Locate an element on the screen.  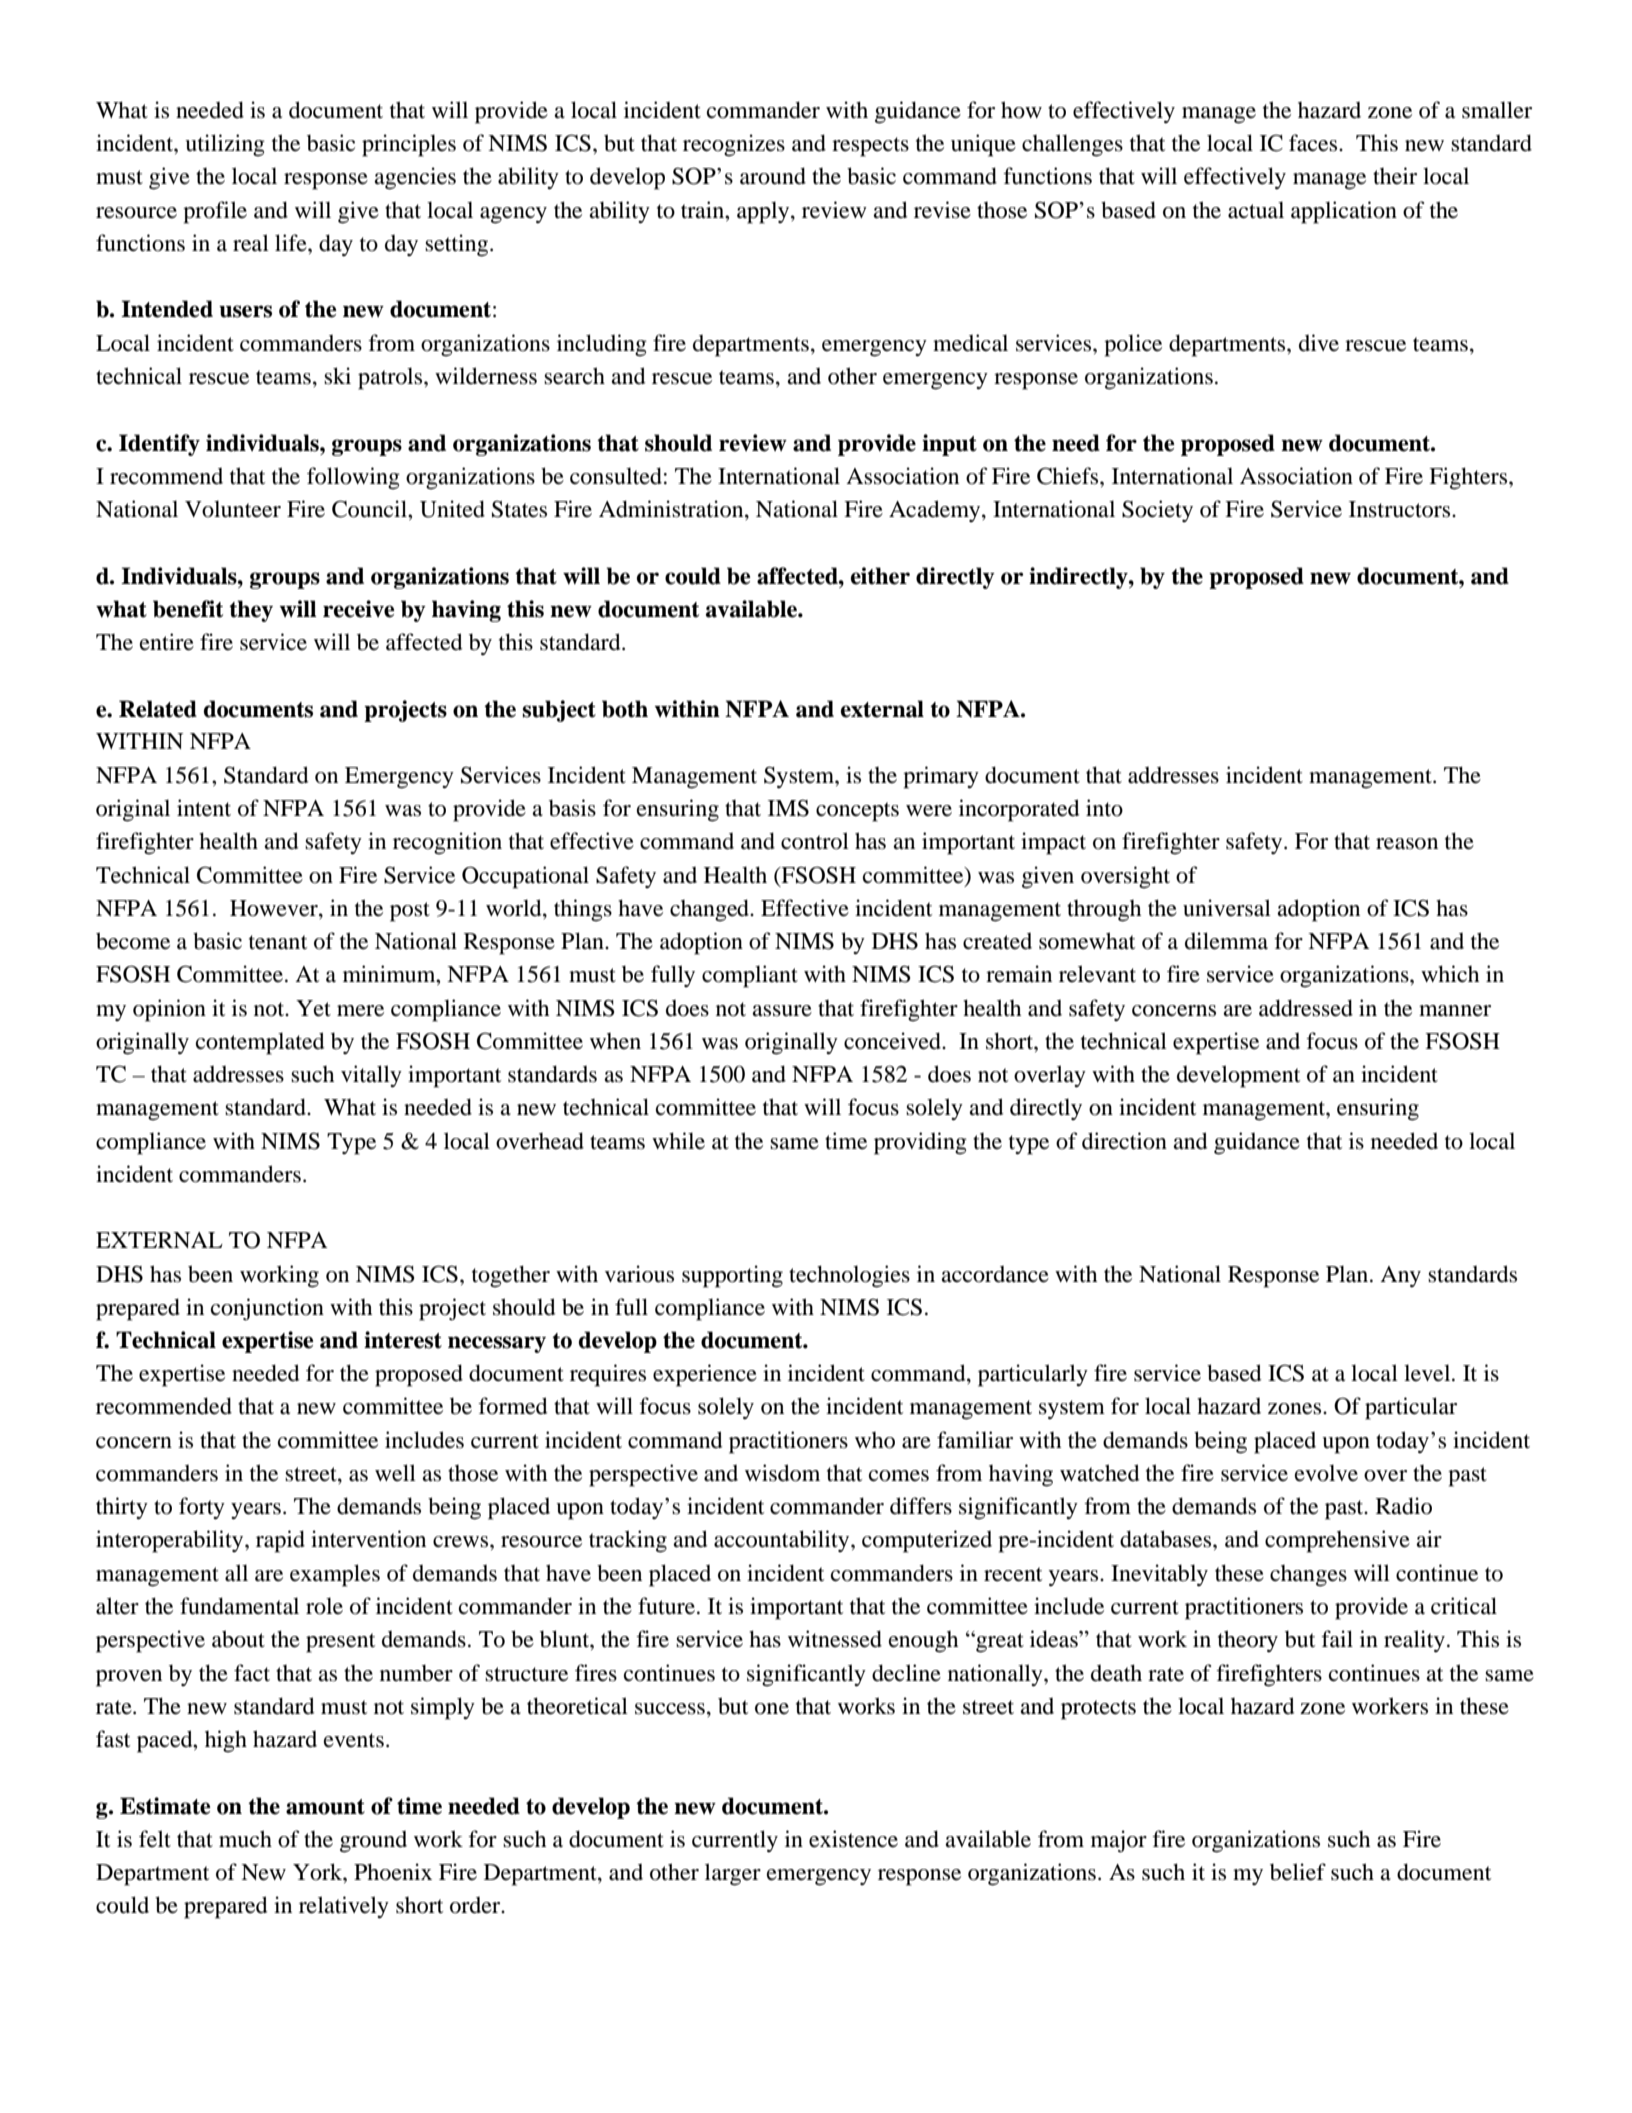
reason is located at coordinates (1407, 844).
